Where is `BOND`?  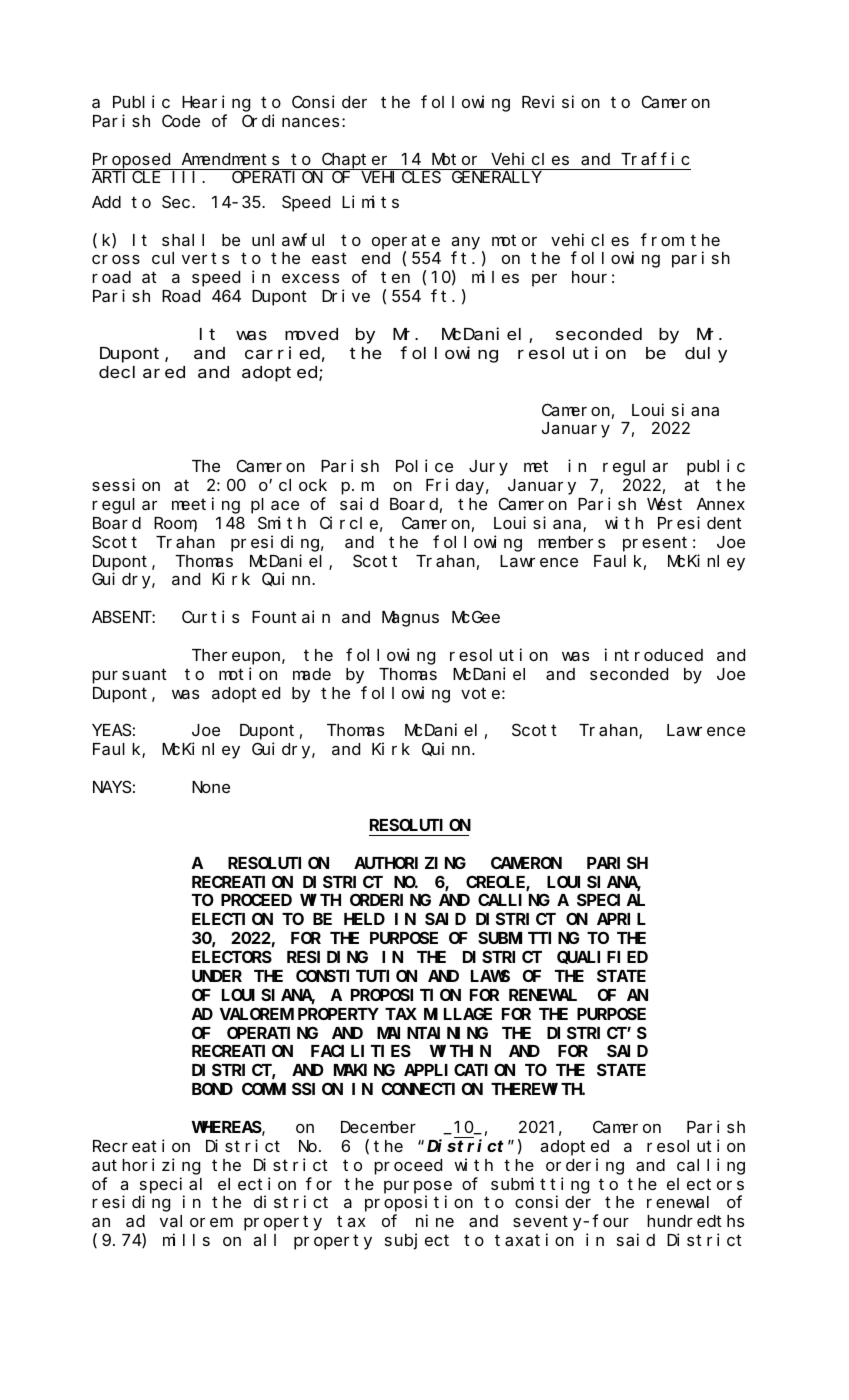
BOND is located at coordinates (212, 1089).
